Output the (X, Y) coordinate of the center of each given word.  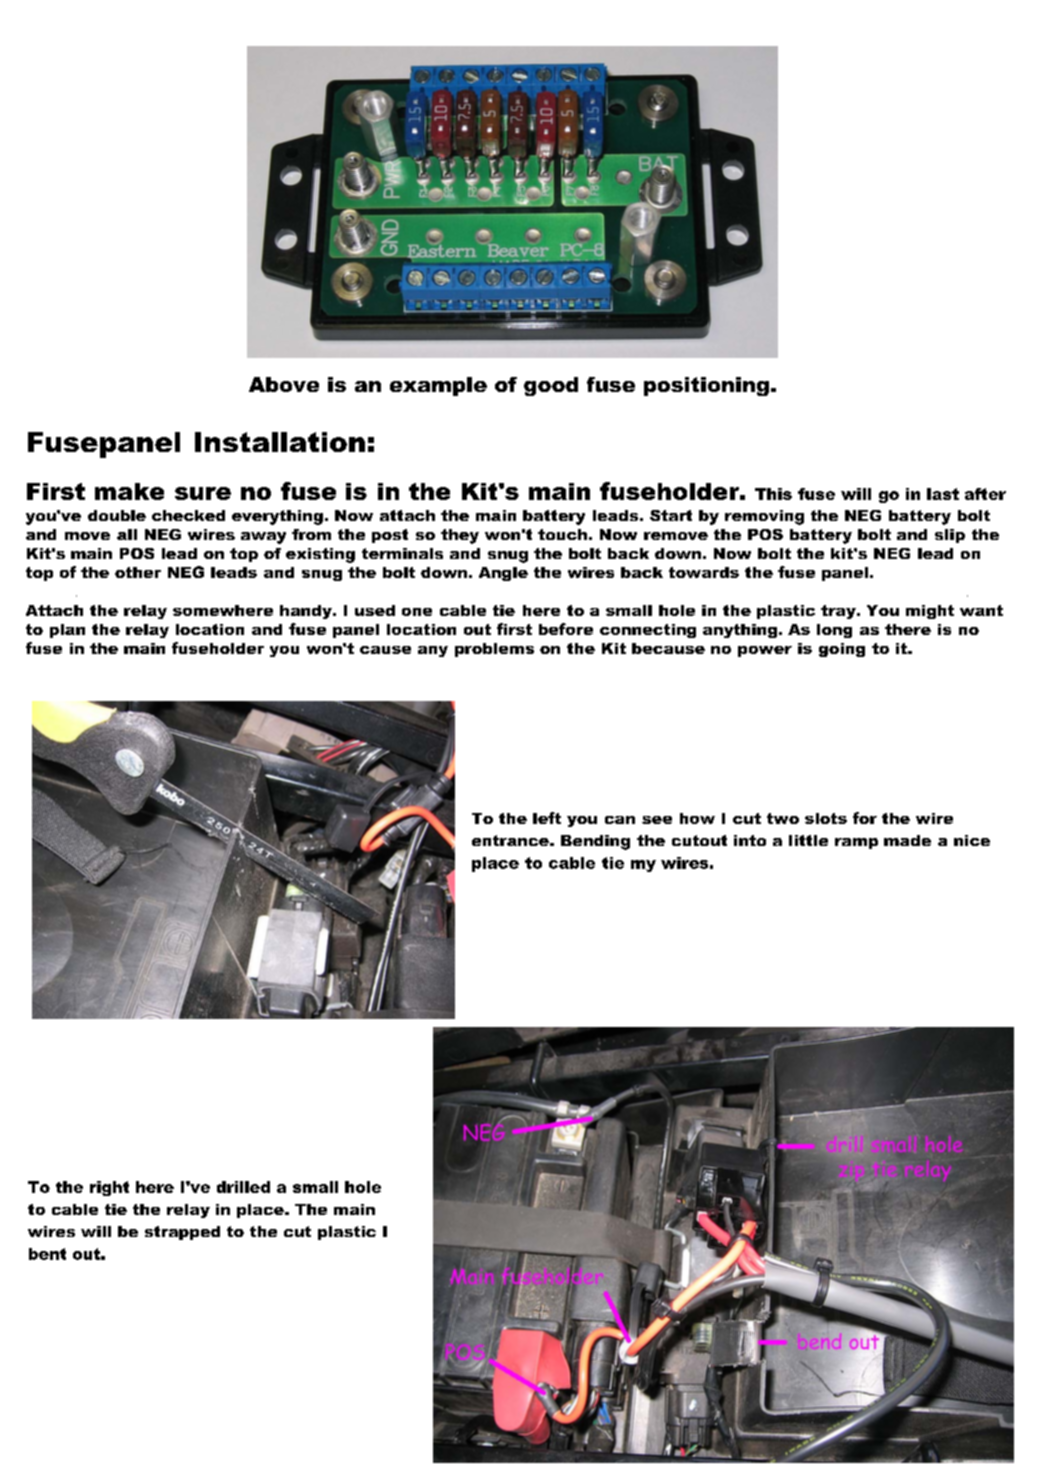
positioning (706, 386)
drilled (243, 1187)
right (109, 1188)
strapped (182, 1233)
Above (284, 384)
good (551, 386)
